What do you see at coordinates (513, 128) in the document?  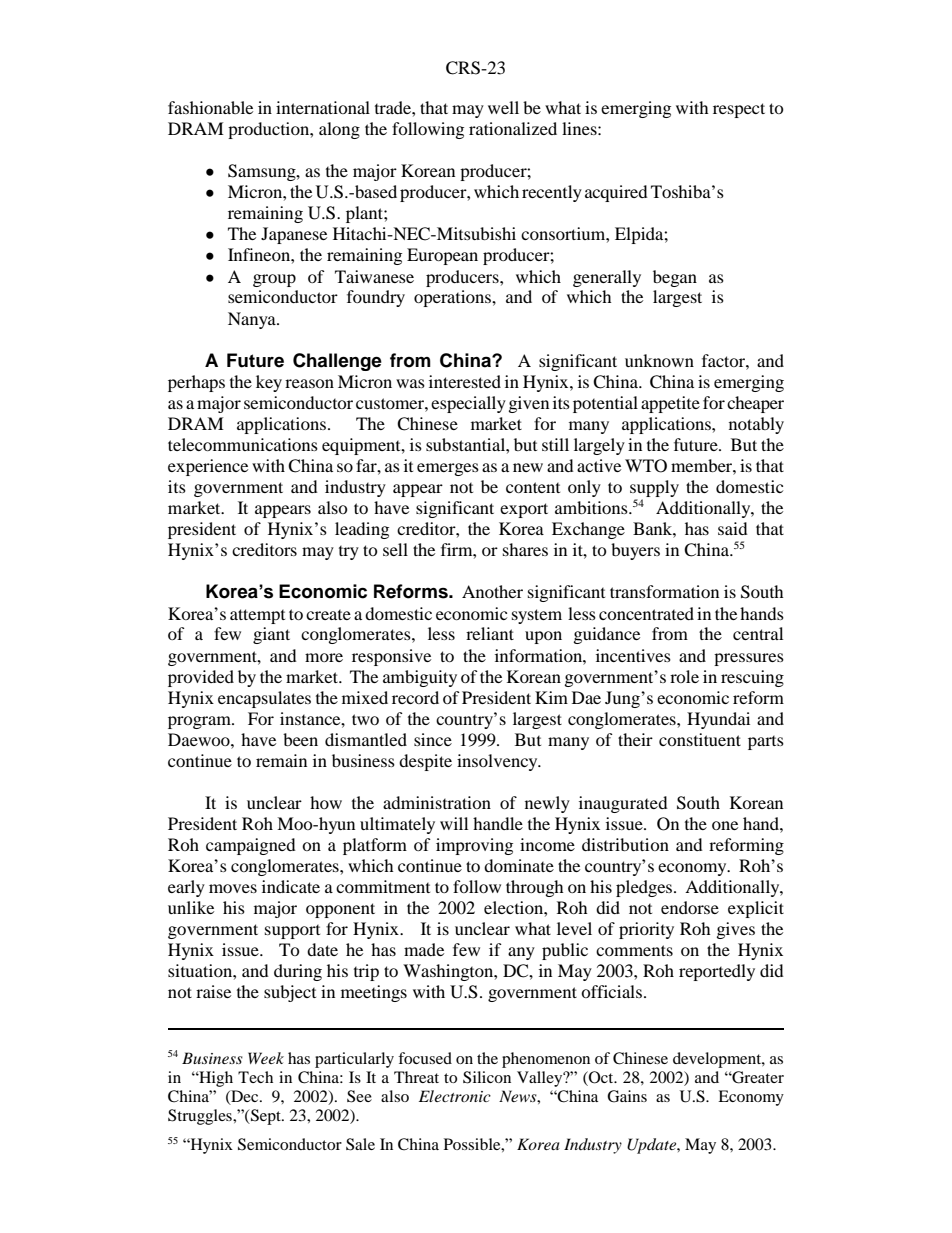 I see `rationalized` at bounding box center [513, 128].
